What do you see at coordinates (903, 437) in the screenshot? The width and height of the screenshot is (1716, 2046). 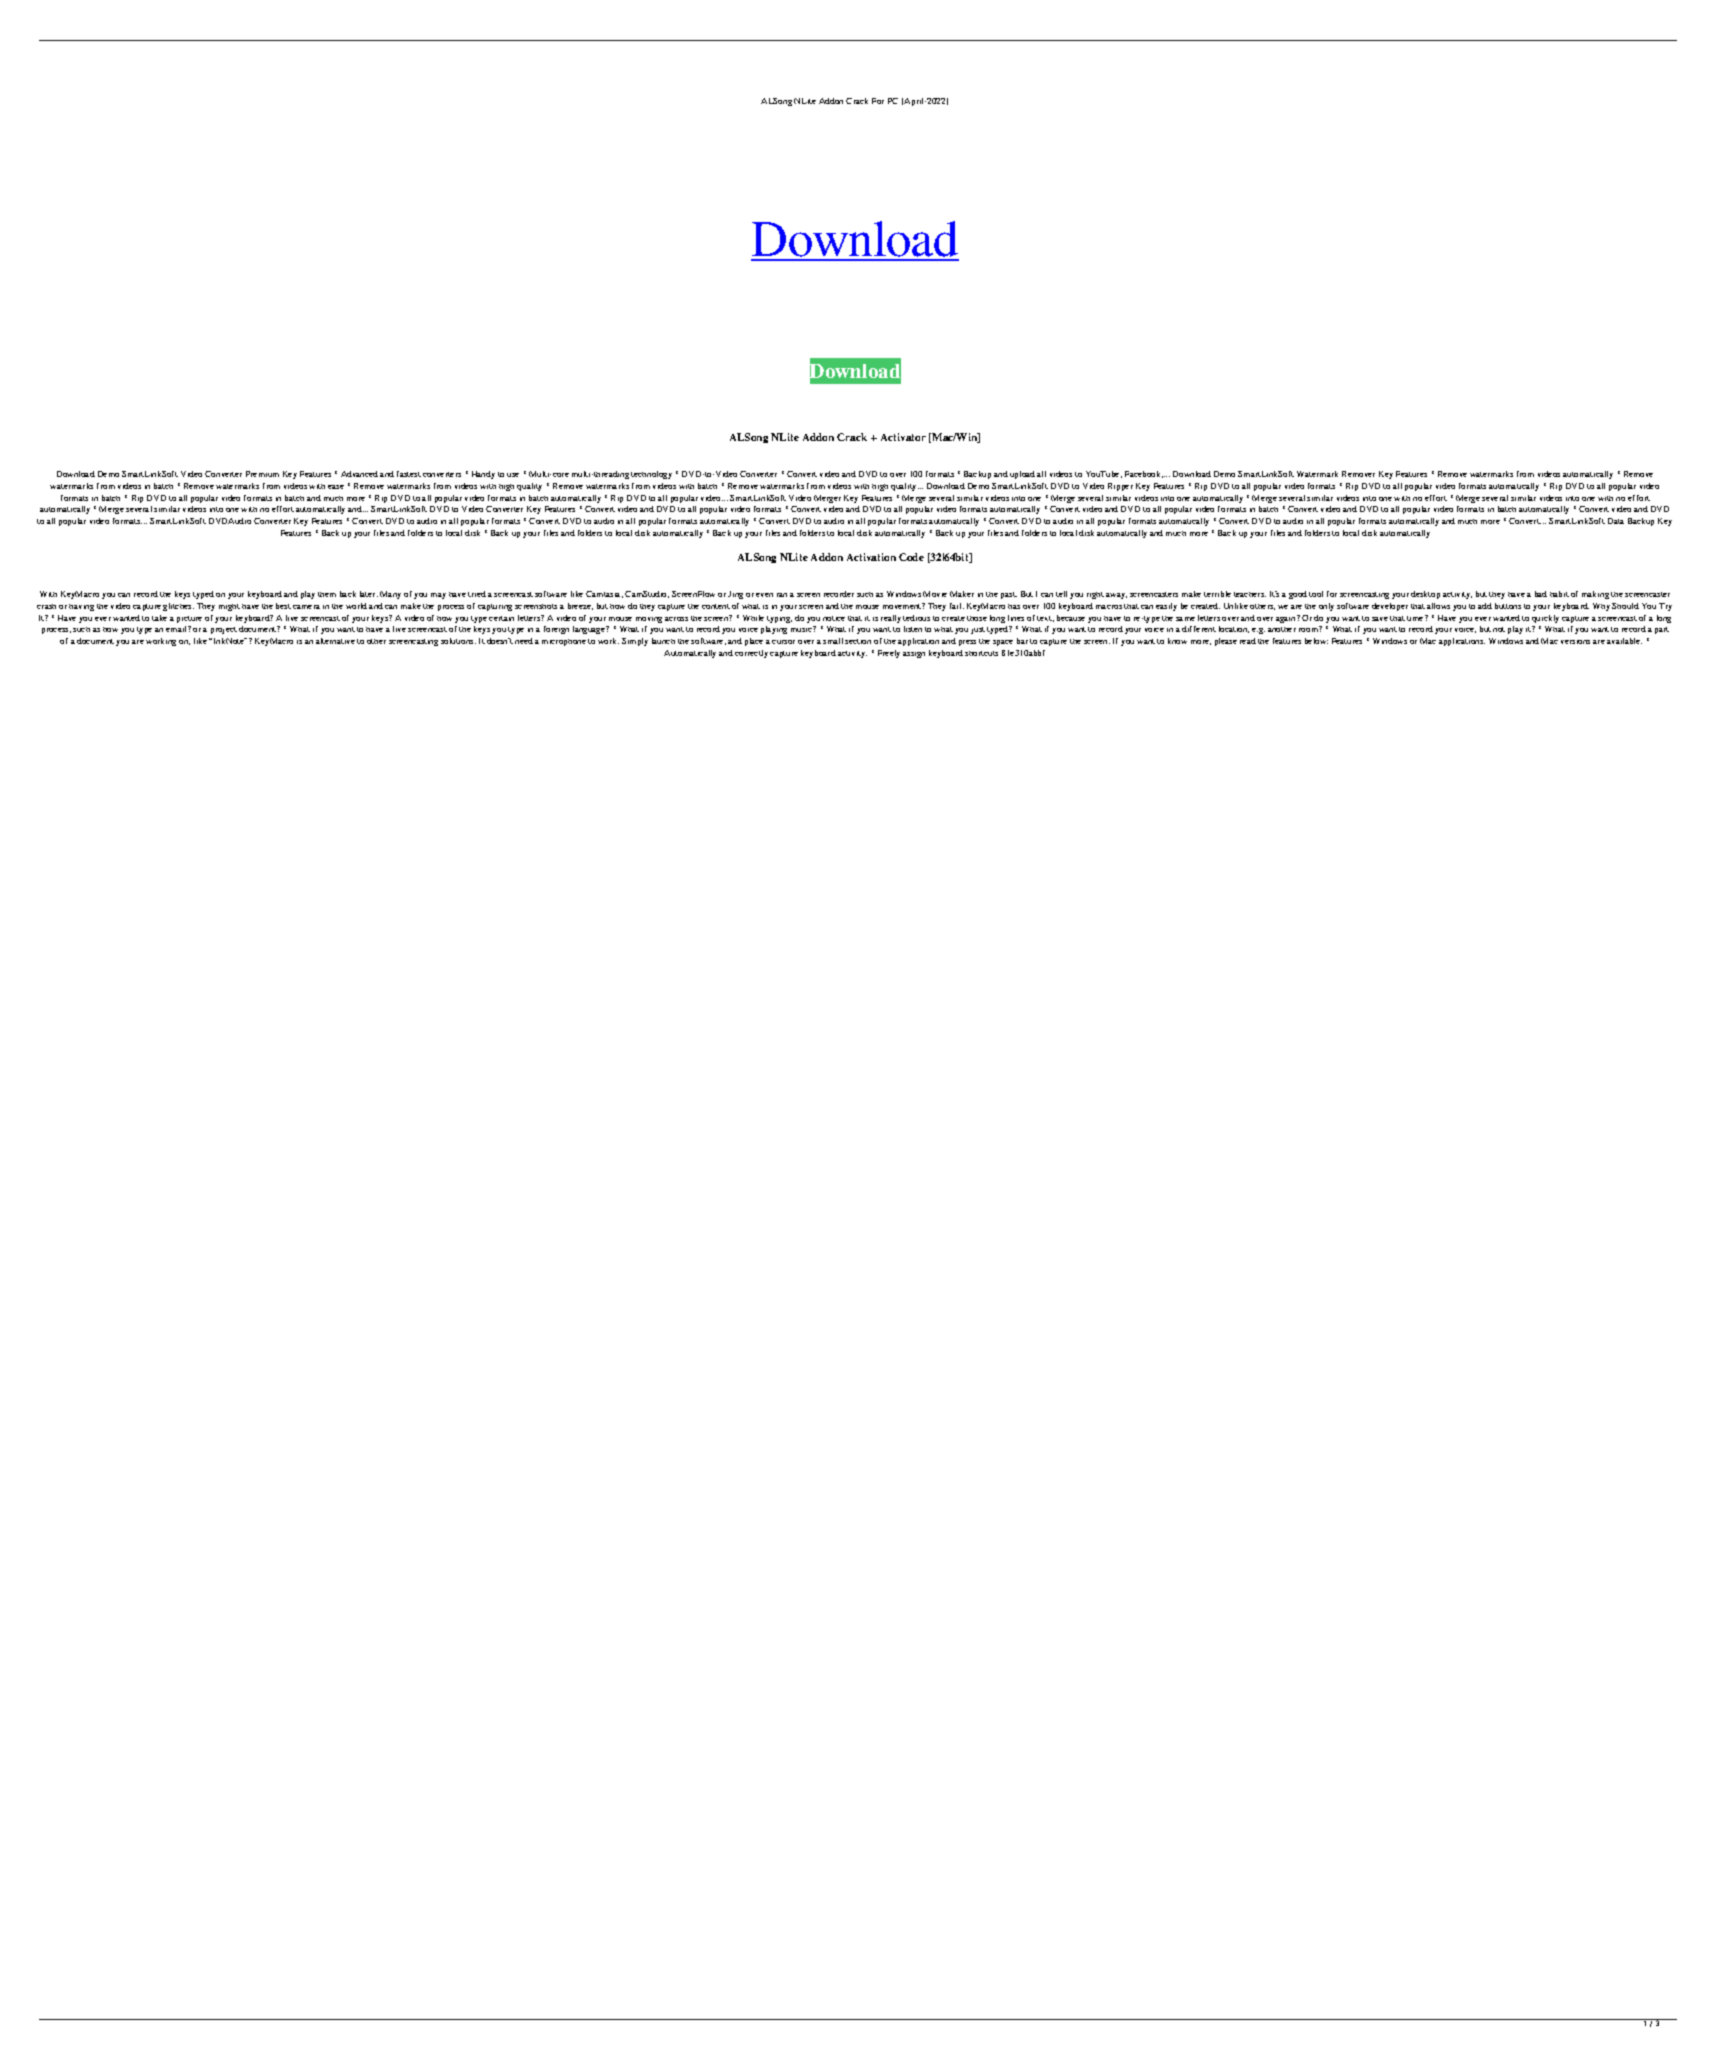 I see `Activator` at bounding box center [903, 437].
